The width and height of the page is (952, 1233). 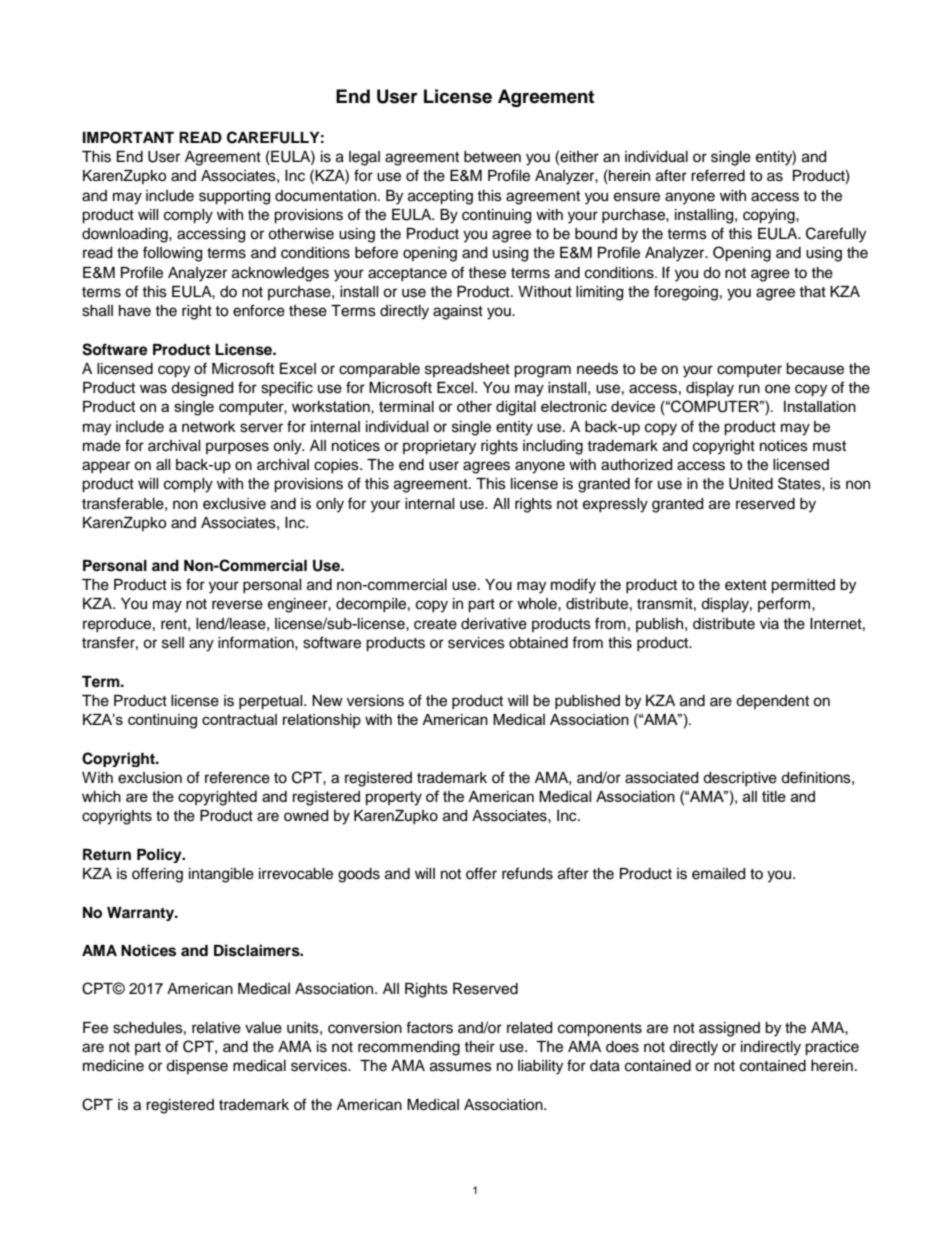 I want to click on referred, so click(x=718, y=175).
